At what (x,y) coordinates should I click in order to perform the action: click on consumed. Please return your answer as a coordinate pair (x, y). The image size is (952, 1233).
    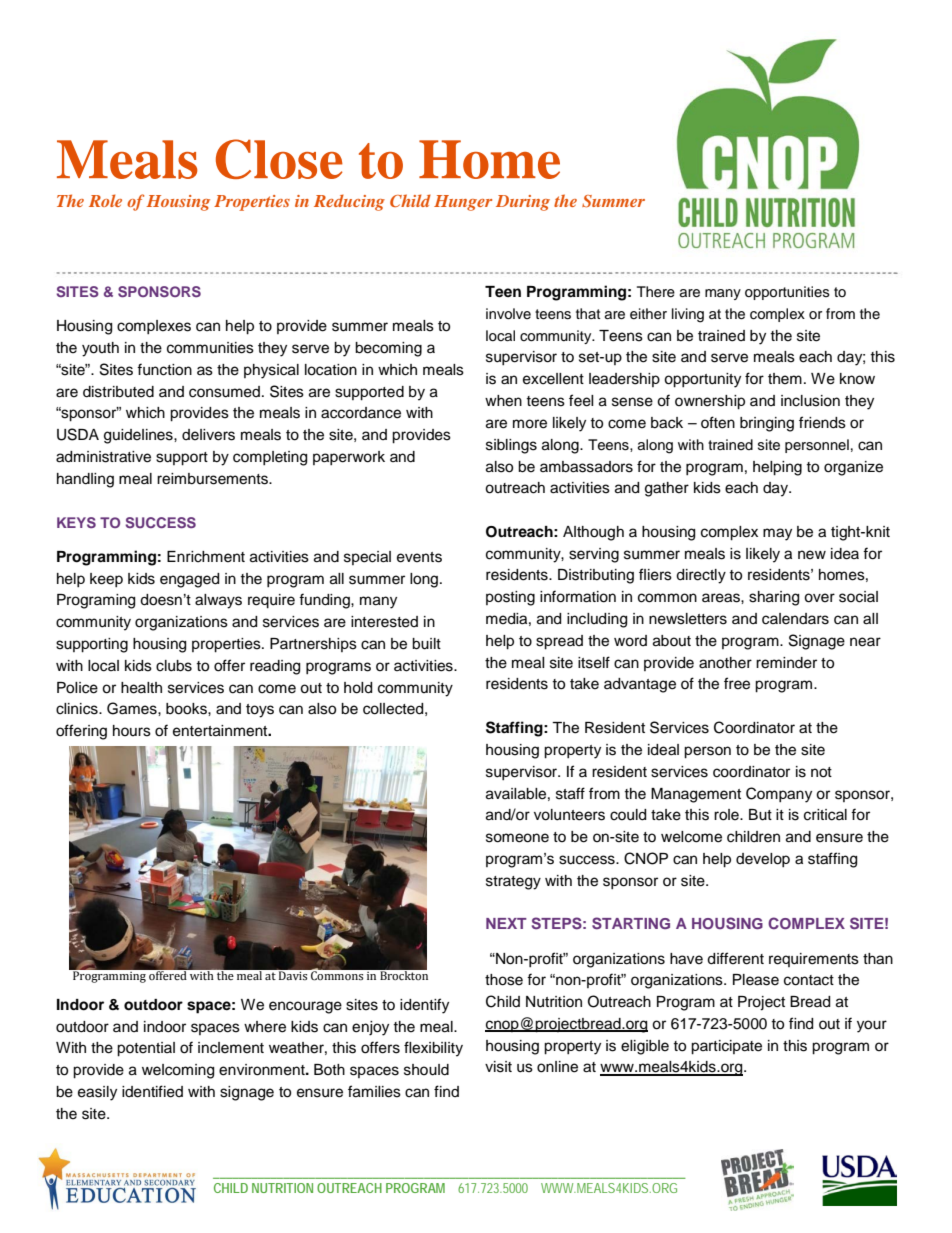
    Looking at the image, I should click on (224, 392).
